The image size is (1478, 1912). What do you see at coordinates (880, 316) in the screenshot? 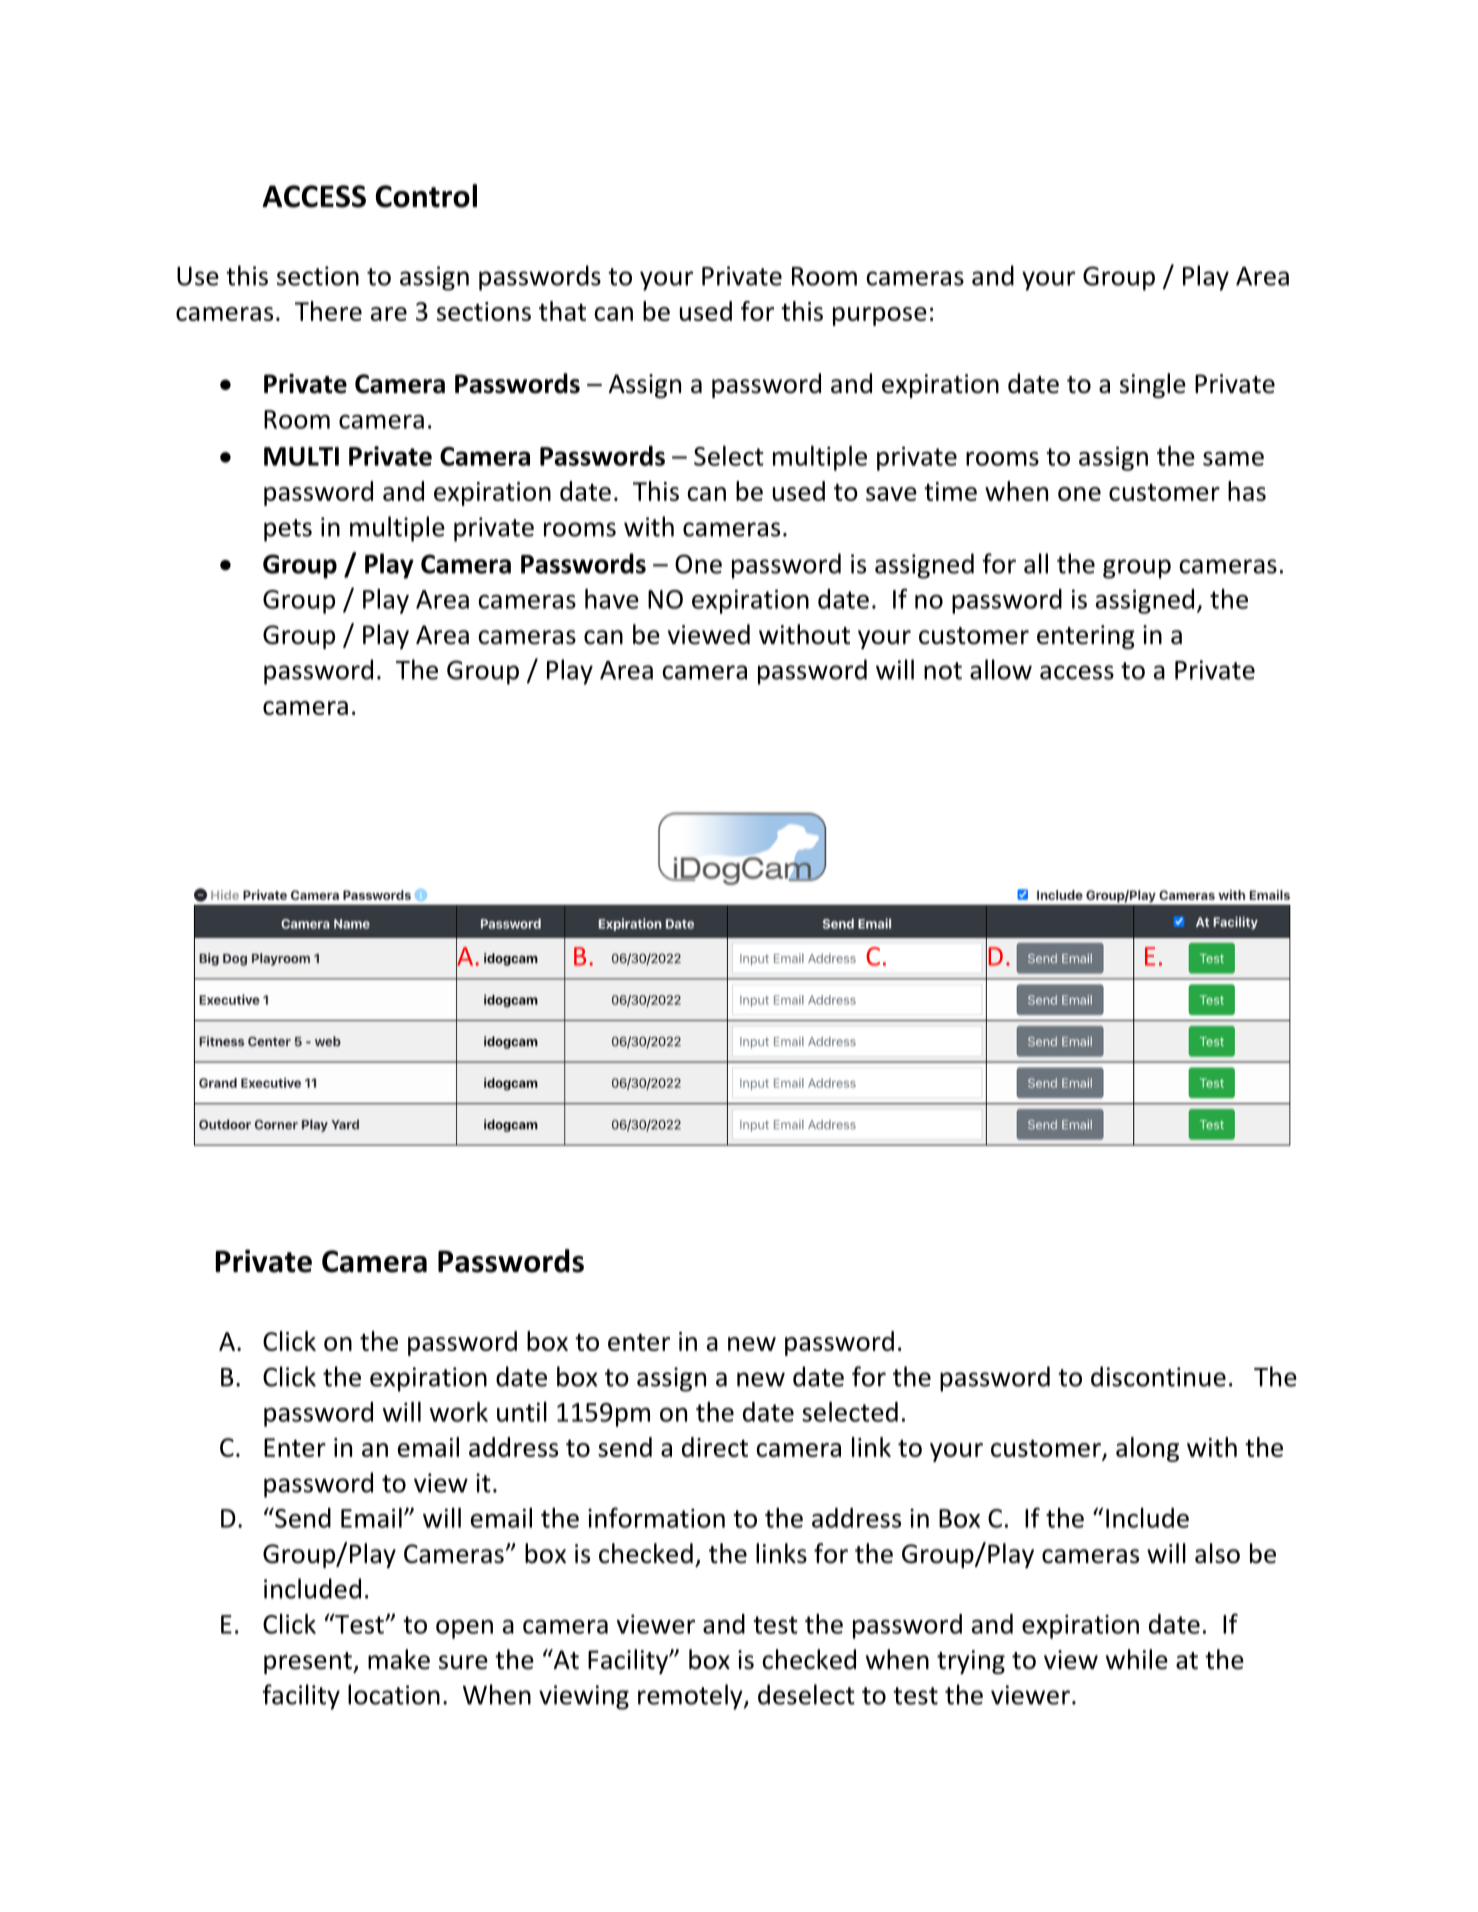
I see `purpose` at bounding box center [880, 316].
